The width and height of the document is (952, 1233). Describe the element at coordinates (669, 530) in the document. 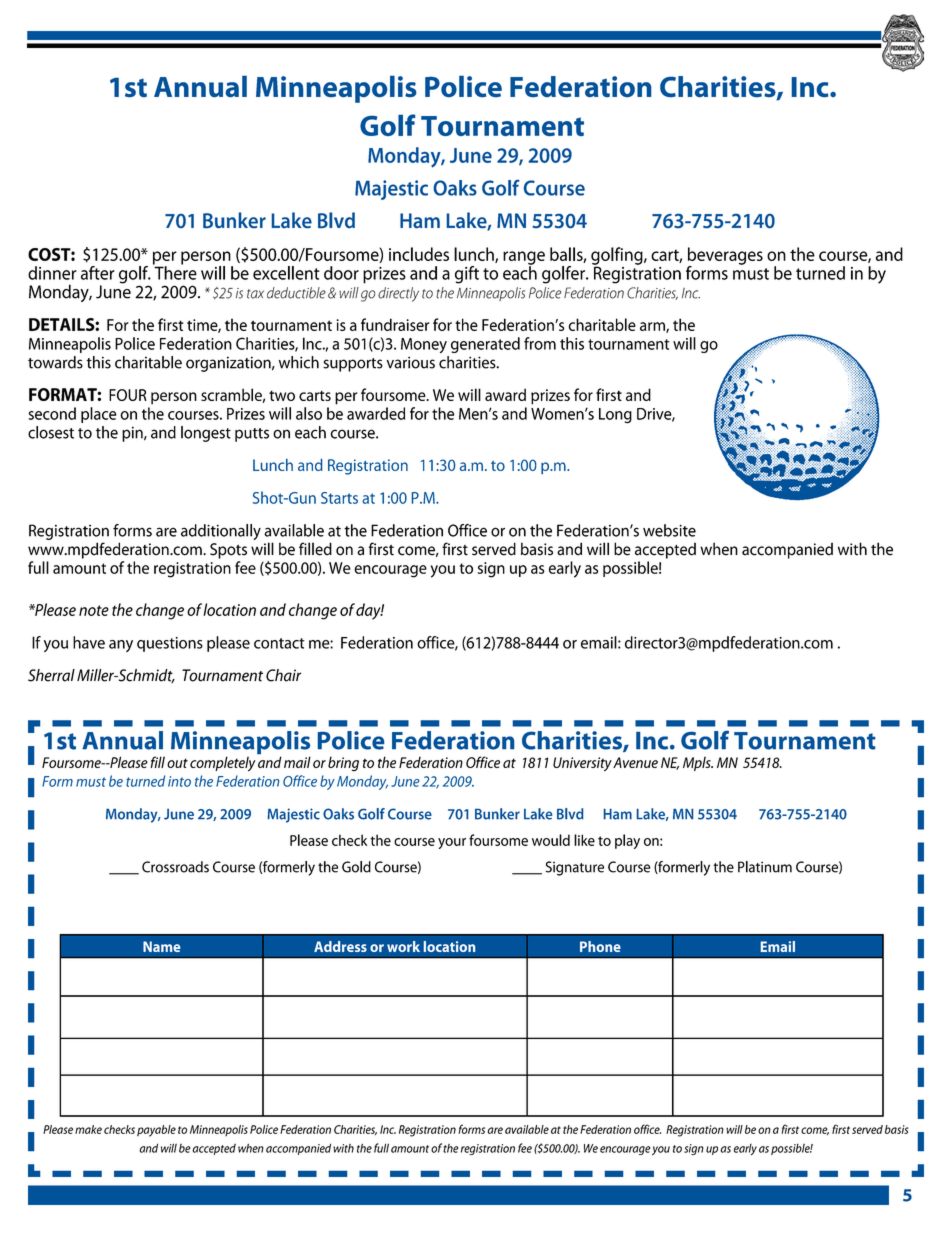

I see `website` at that location.
